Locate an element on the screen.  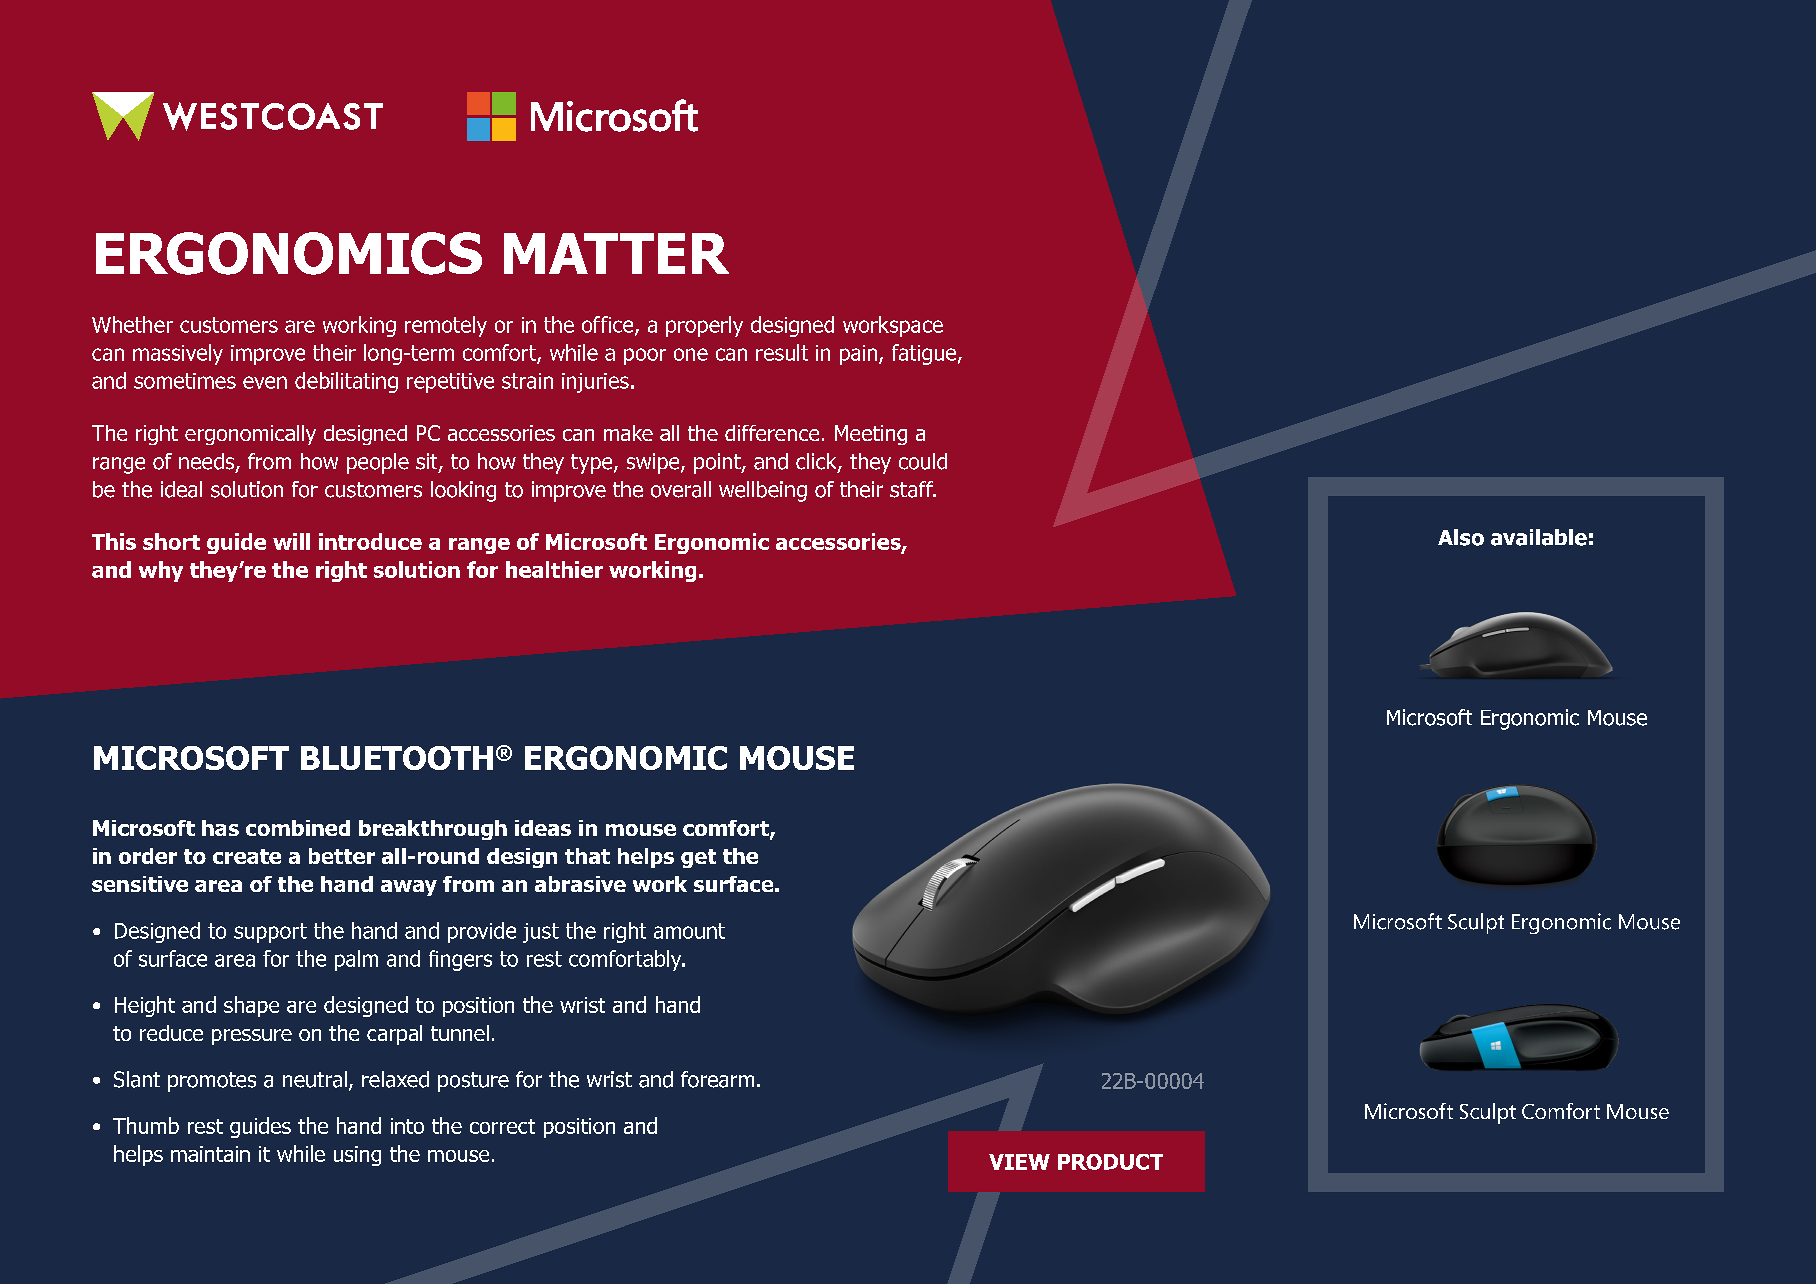
fatigue is located at coordinates (924, 354).
